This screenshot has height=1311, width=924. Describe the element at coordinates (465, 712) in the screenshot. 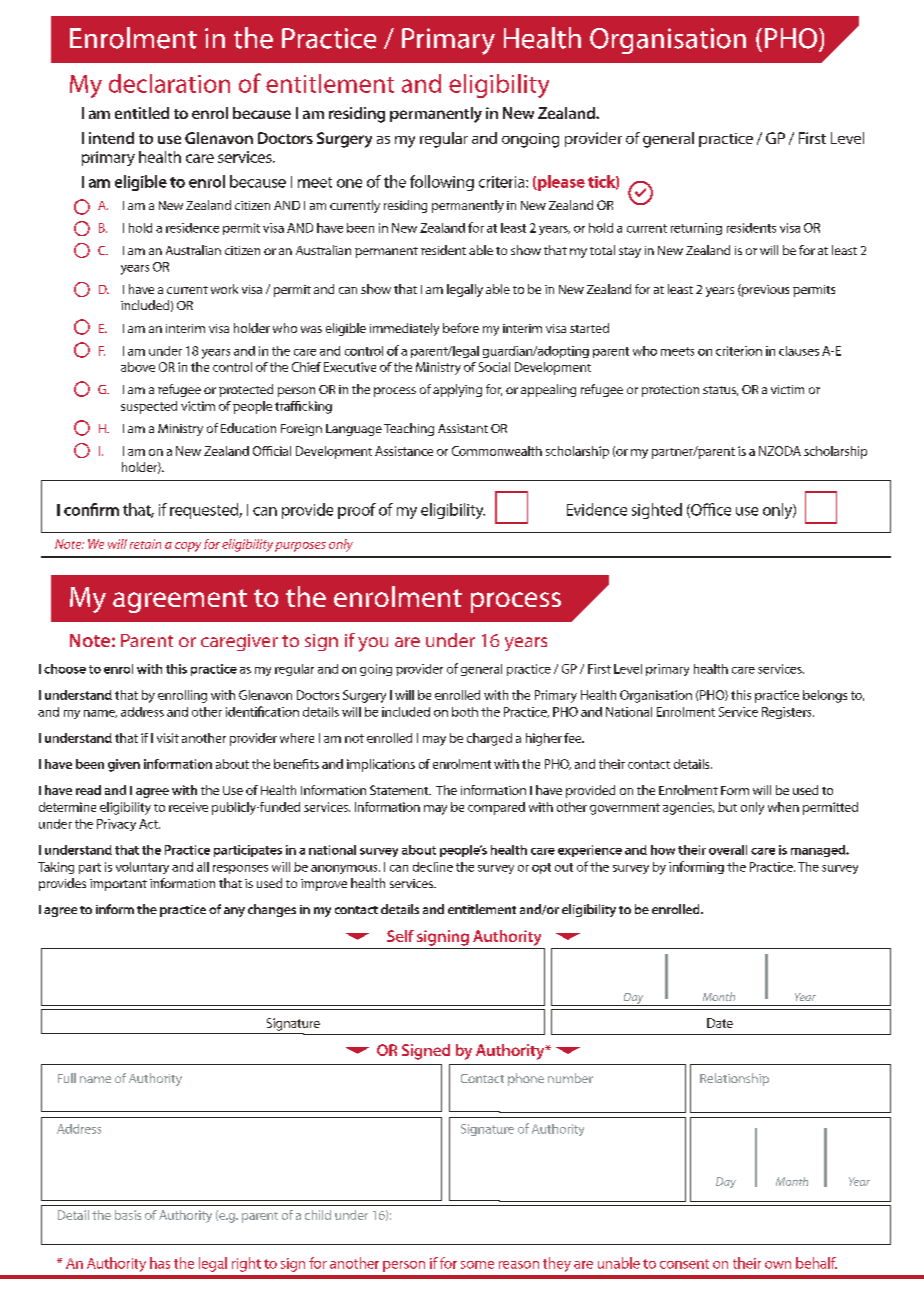

I see `both` at that location.
